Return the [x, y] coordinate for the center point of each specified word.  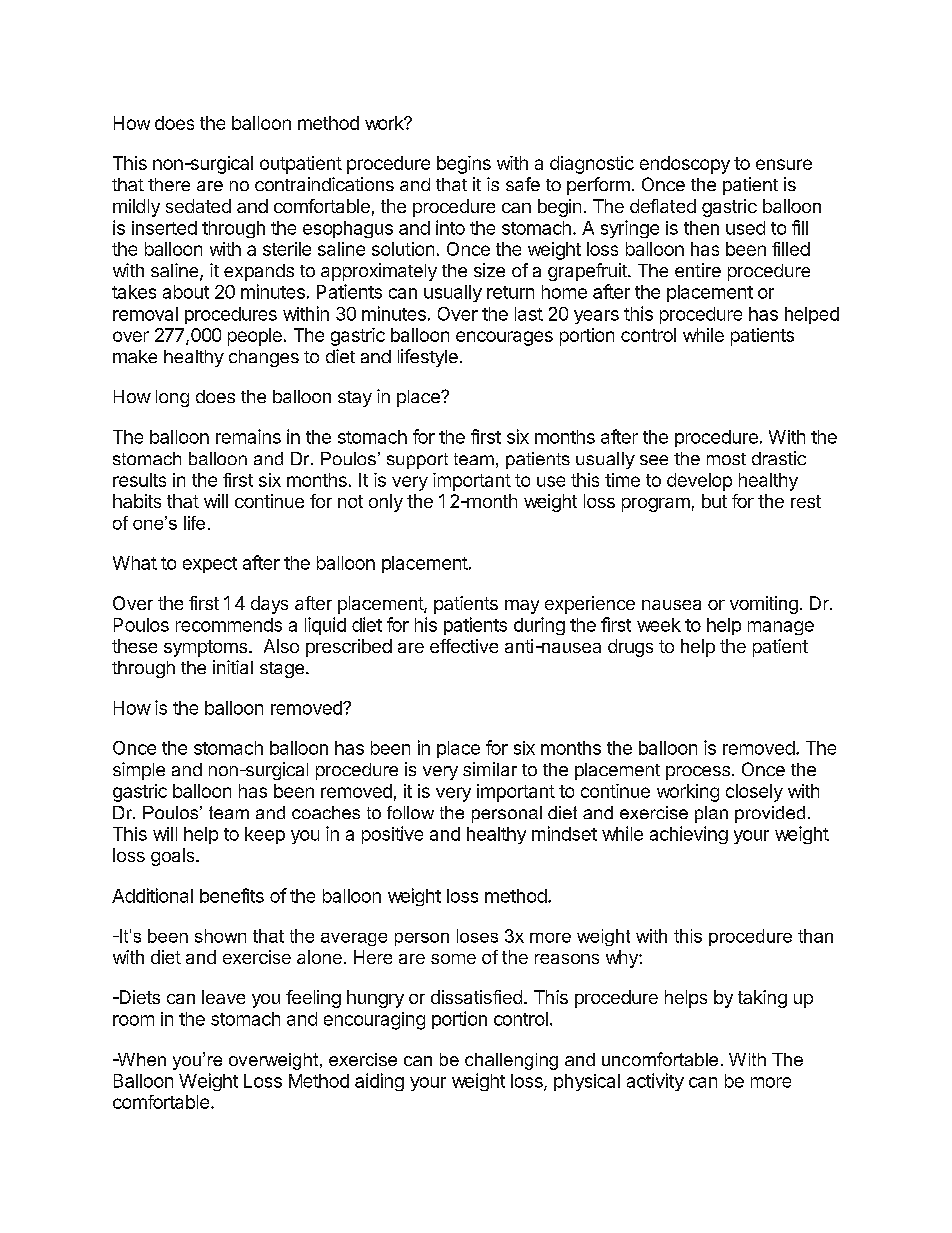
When [141, 1059]
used [745, 228]
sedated [198, 206]
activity [655, 1082]
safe [523, 184]
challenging [511, 1061]
